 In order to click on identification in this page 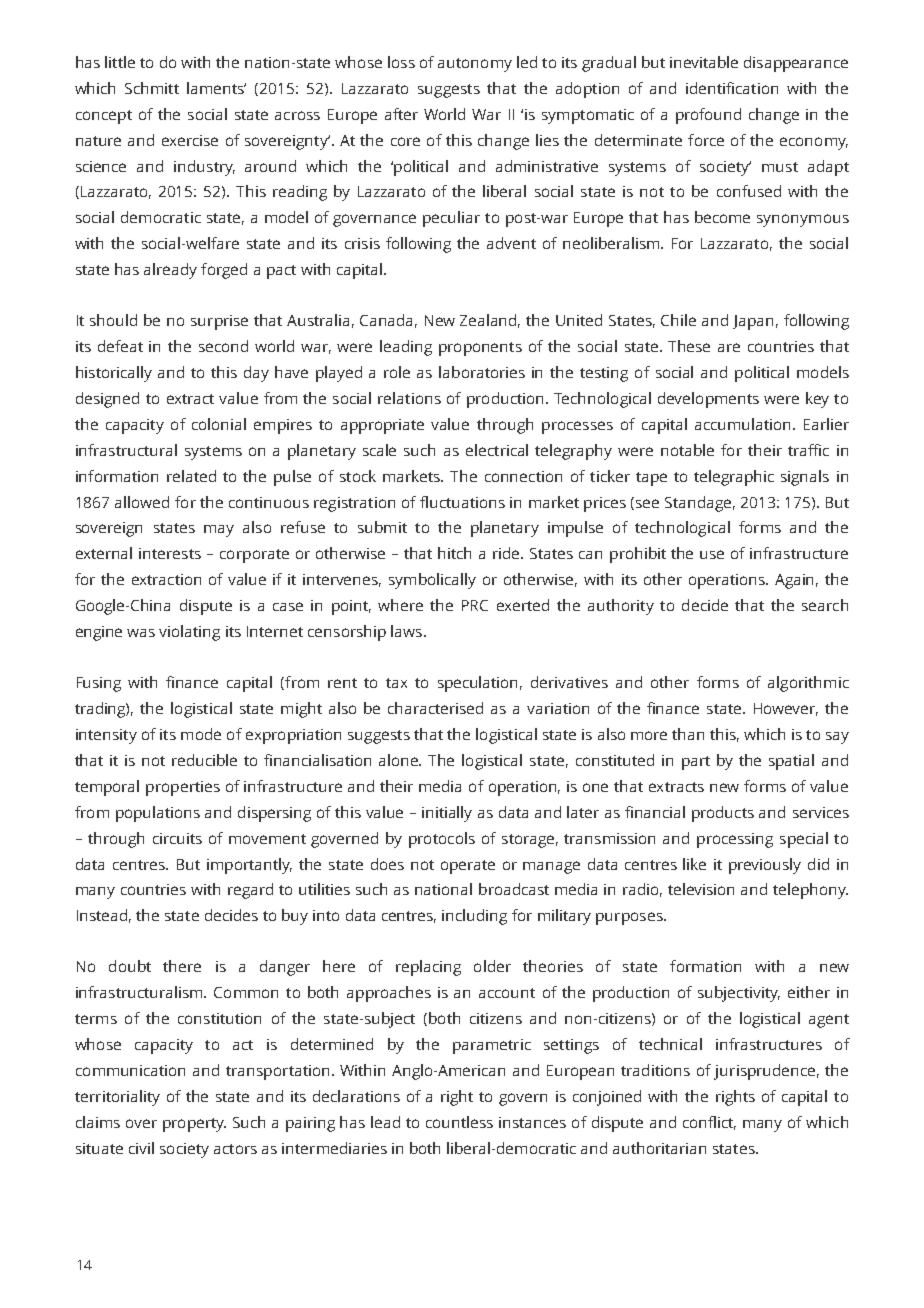, I will do `click(732, 88)`.
